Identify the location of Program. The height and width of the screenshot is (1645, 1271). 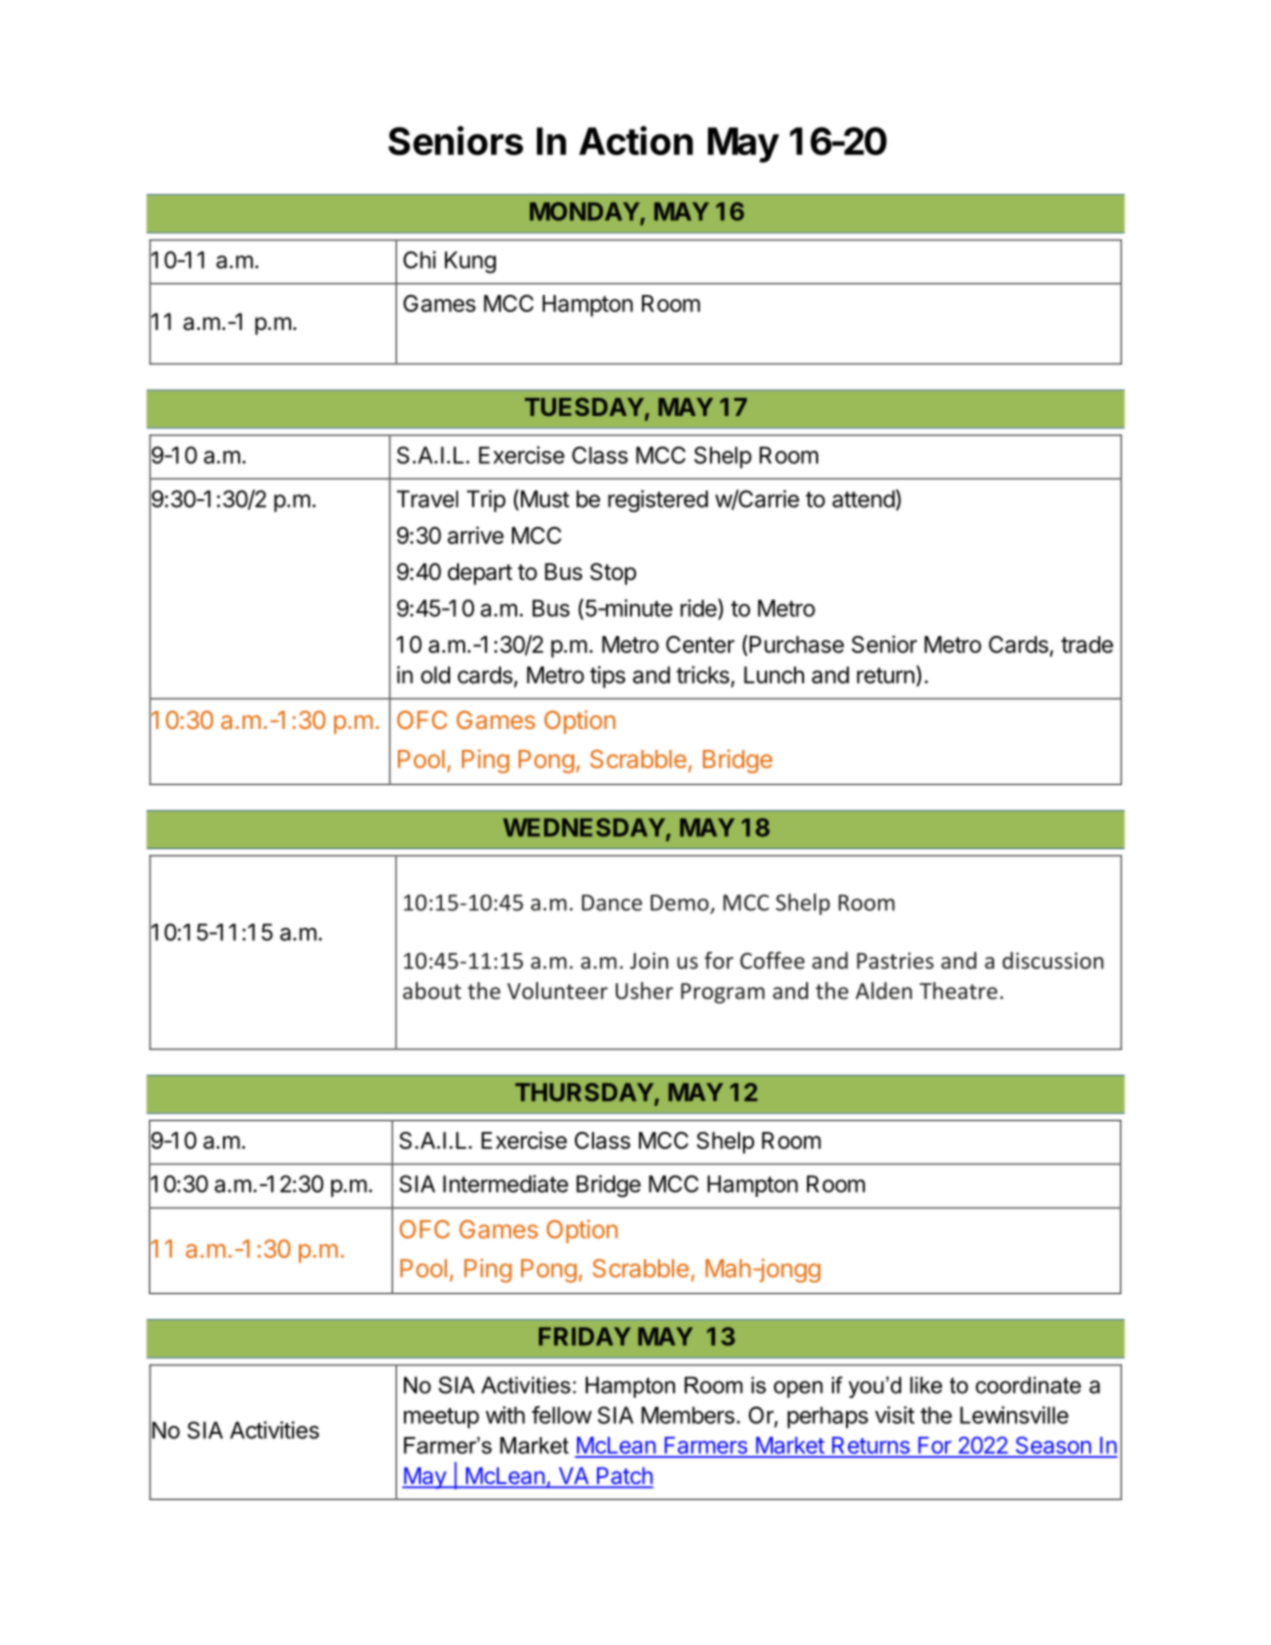
(723, 993).
